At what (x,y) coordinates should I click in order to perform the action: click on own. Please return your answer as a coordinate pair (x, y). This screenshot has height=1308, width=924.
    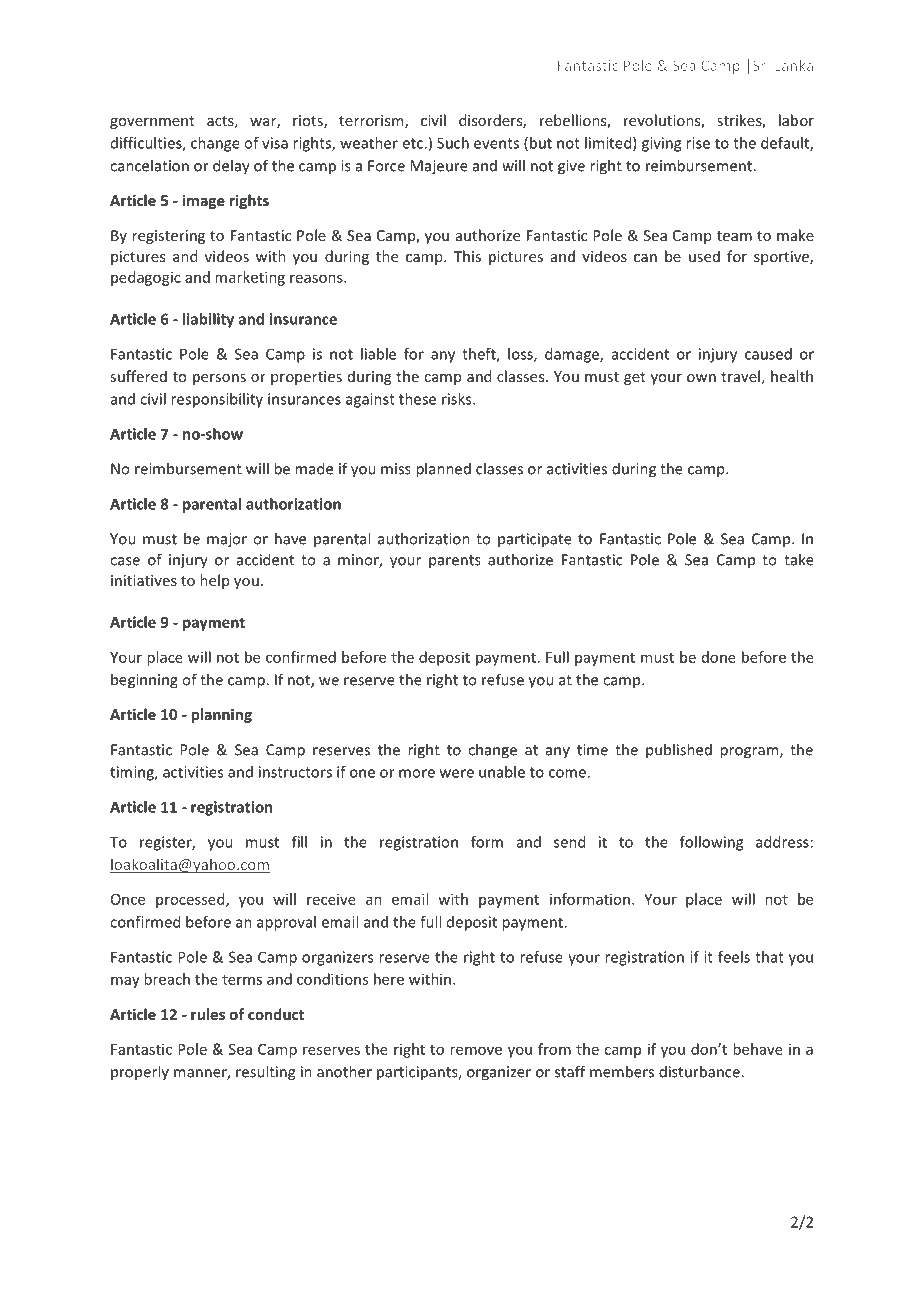
    Looking at the image, I should click on (701, 378).
